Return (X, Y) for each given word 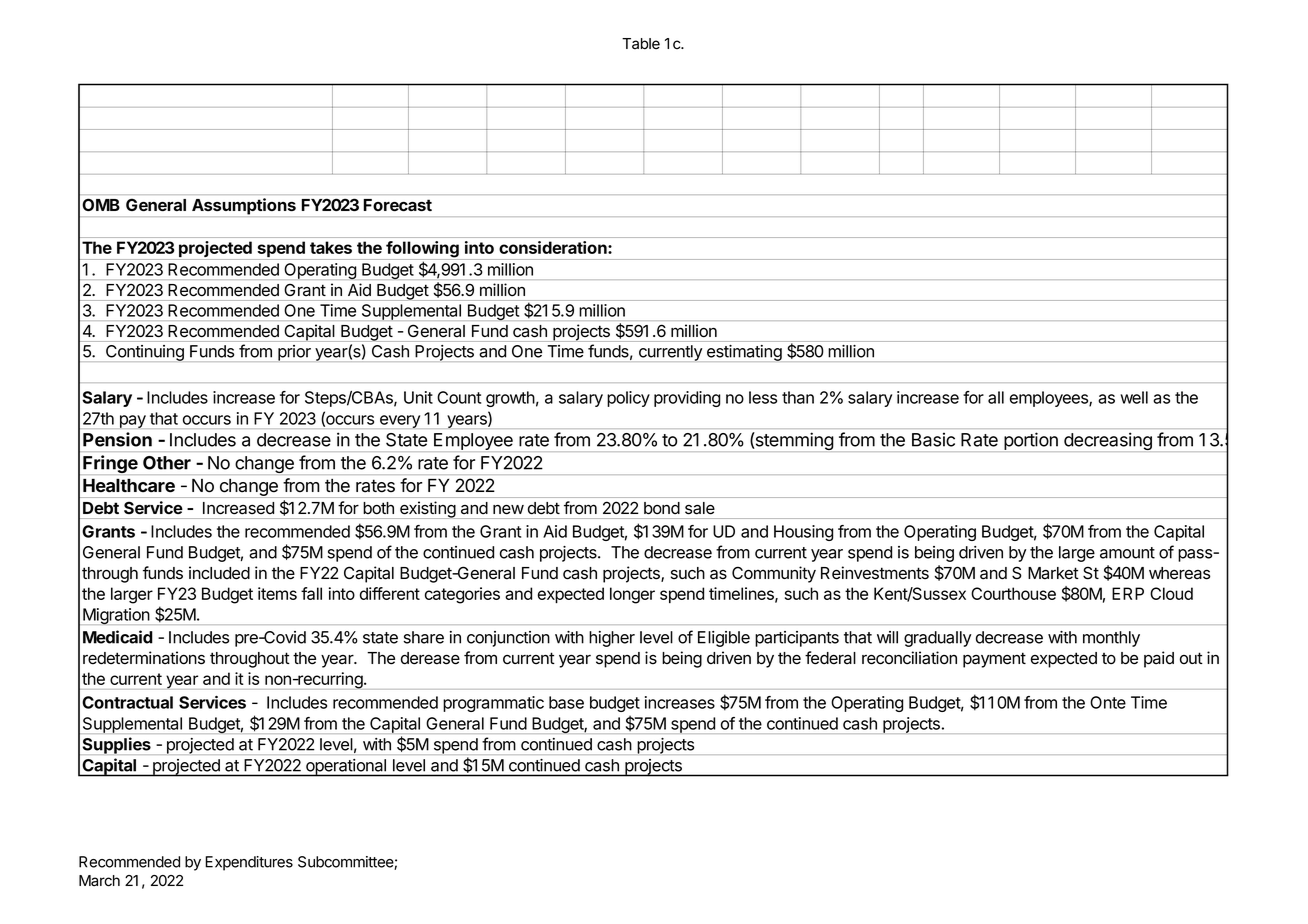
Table (641, 44)
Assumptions (244, 206)
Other (167, 463)
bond (662, 508)
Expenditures (249, 863)
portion (1031, 441)
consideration (554, 247)
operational (346, 768)
